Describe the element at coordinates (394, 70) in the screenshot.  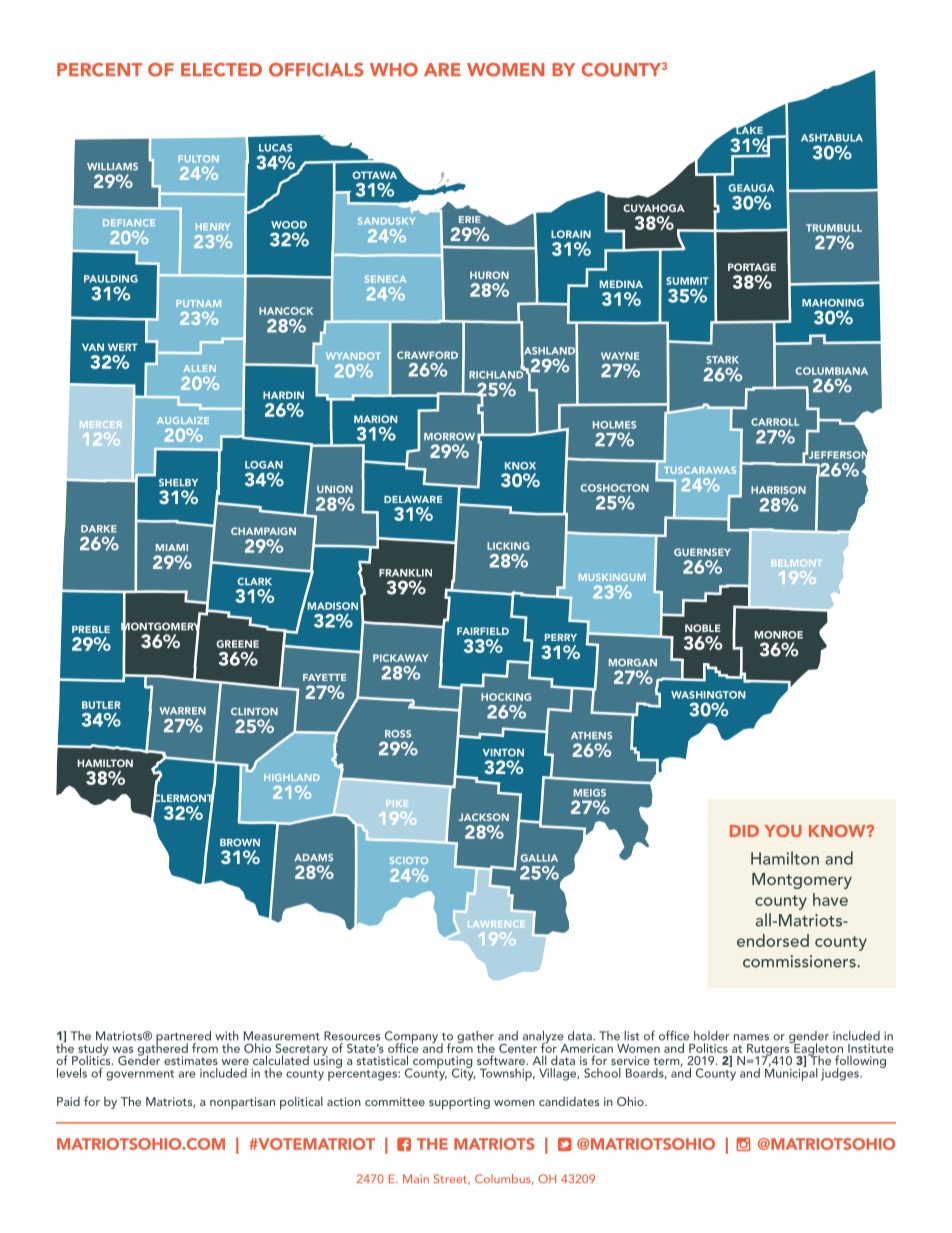
I see `WHO` at that location.
